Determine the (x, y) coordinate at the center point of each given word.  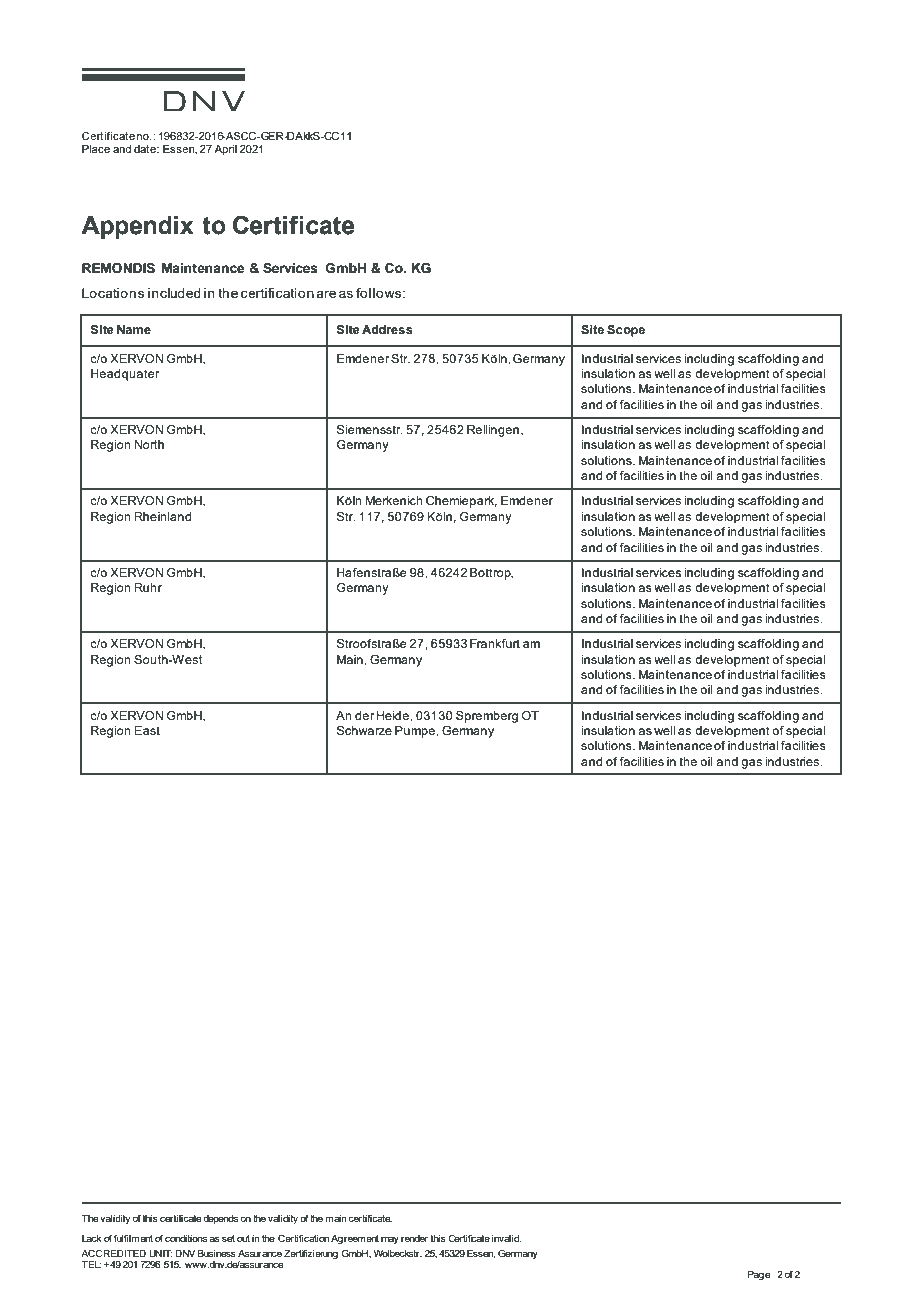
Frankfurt (495, 643)
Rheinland (163, 516)
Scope (626, 331)
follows (380, 293)
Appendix (137, 227)
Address (387, 329)
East (147, 730)
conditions (186, 1238)
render (414, 1238)
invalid (506, 1238)
